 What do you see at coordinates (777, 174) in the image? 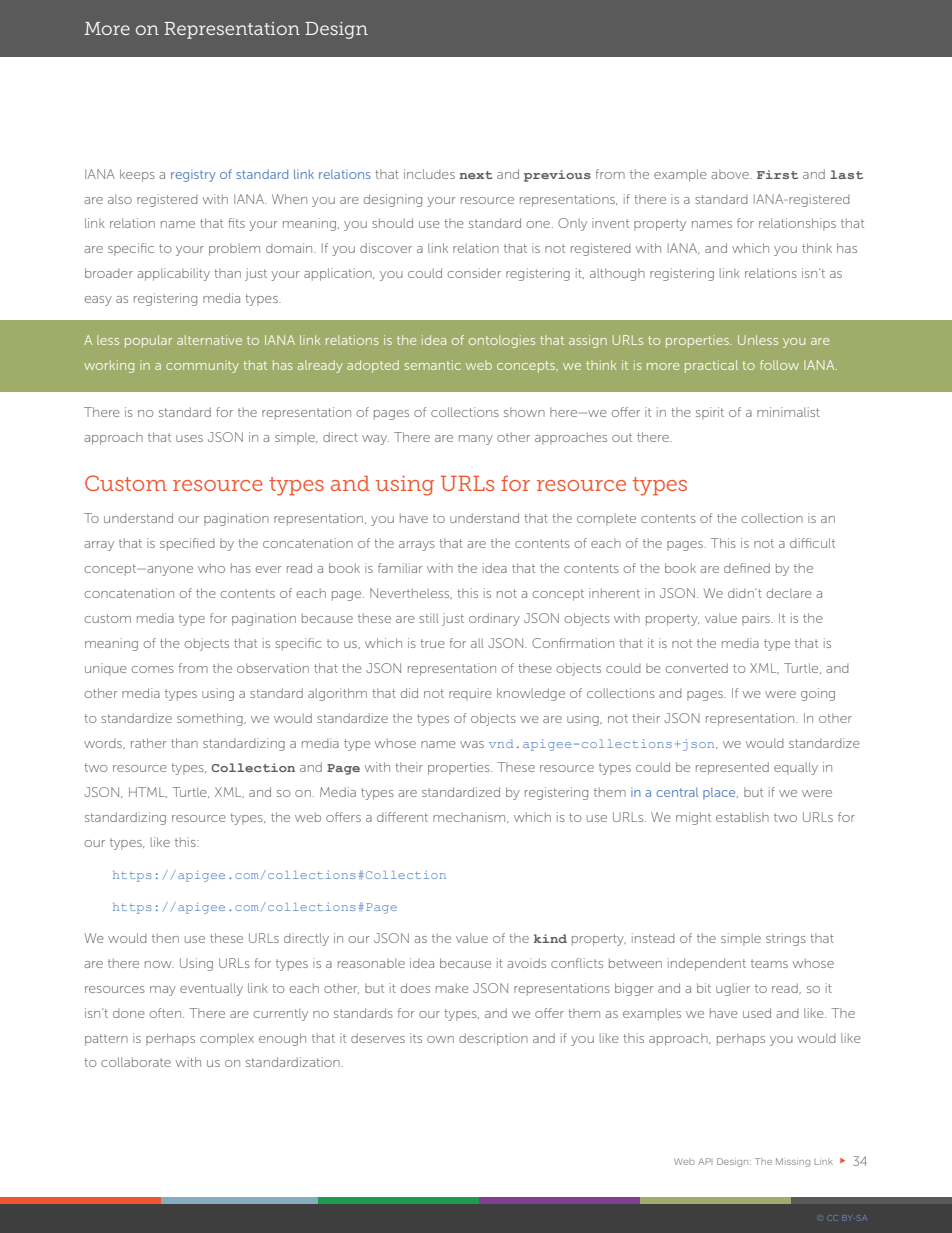
I see `First` at bounding box center [777, 174].
